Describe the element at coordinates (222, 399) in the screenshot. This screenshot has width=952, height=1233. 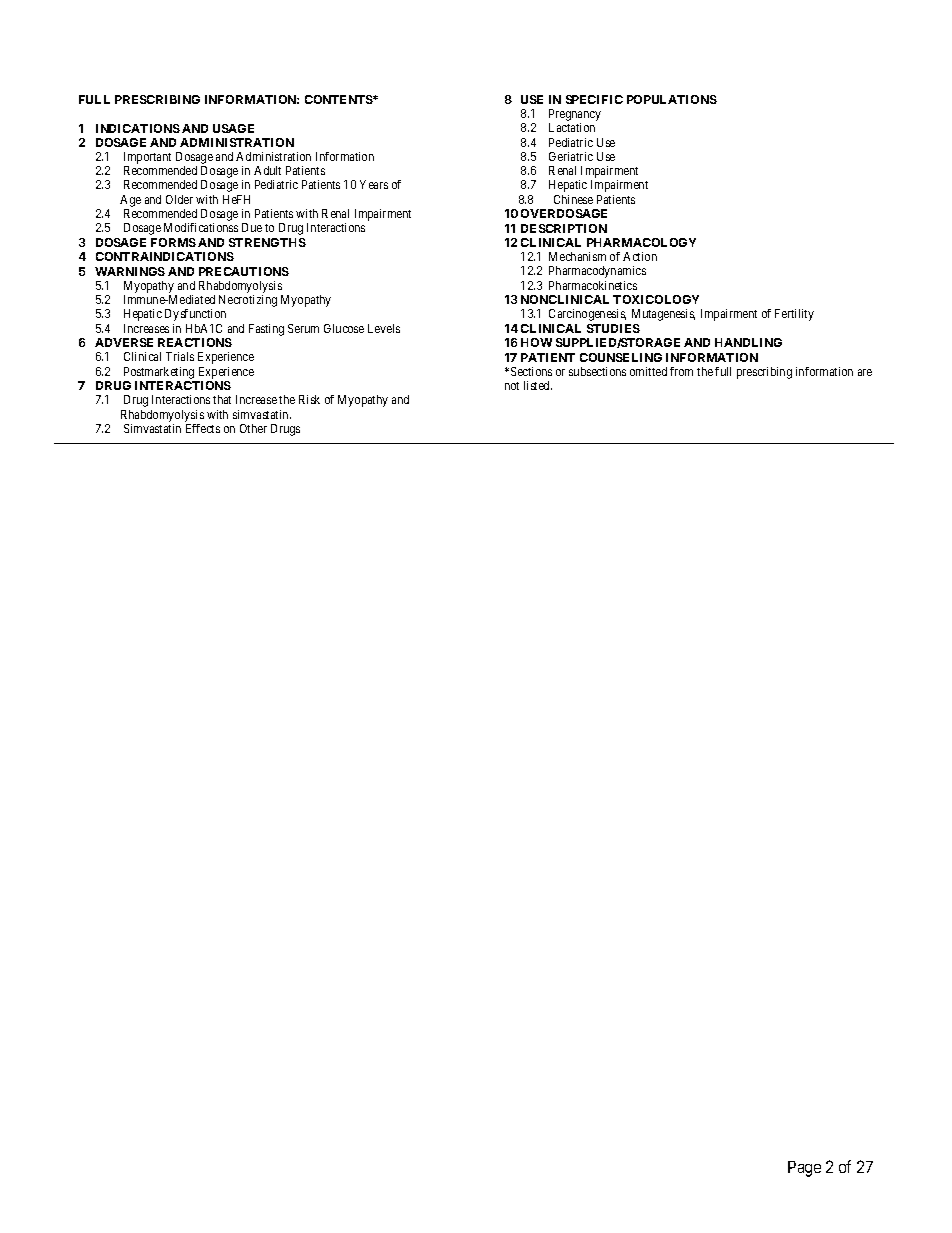
I see `that` at that location.
